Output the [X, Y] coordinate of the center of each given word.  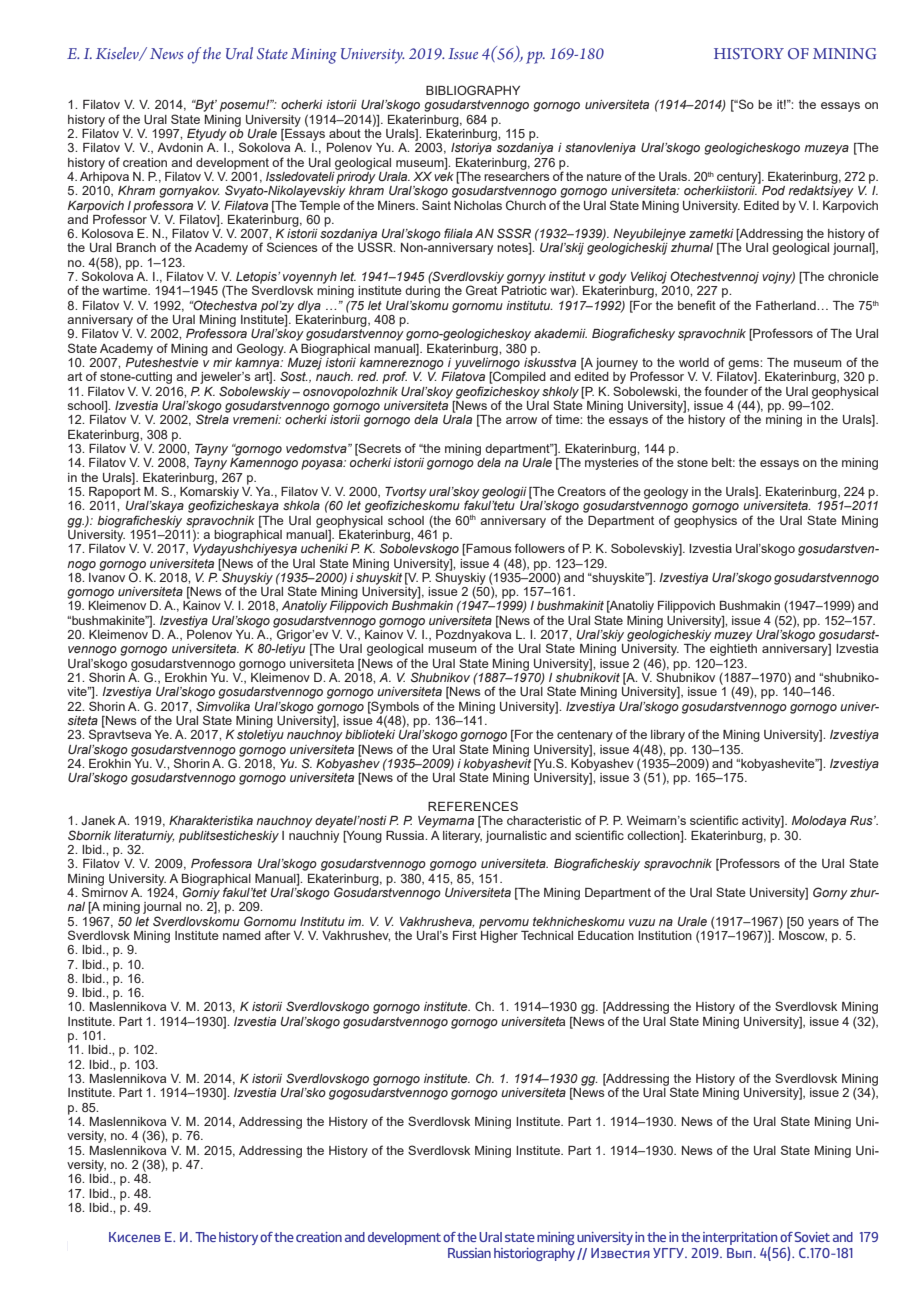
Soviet [812, 1237]
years [823, 924]
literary [462, 837]
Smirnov [105, 891]
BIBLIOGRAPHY [473, 90]
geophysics [705, 522]
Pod [773, 190]
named [242, 935]
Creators [582, 491]
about [345, 133]
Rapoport [115, 491]
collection [654, 836]
